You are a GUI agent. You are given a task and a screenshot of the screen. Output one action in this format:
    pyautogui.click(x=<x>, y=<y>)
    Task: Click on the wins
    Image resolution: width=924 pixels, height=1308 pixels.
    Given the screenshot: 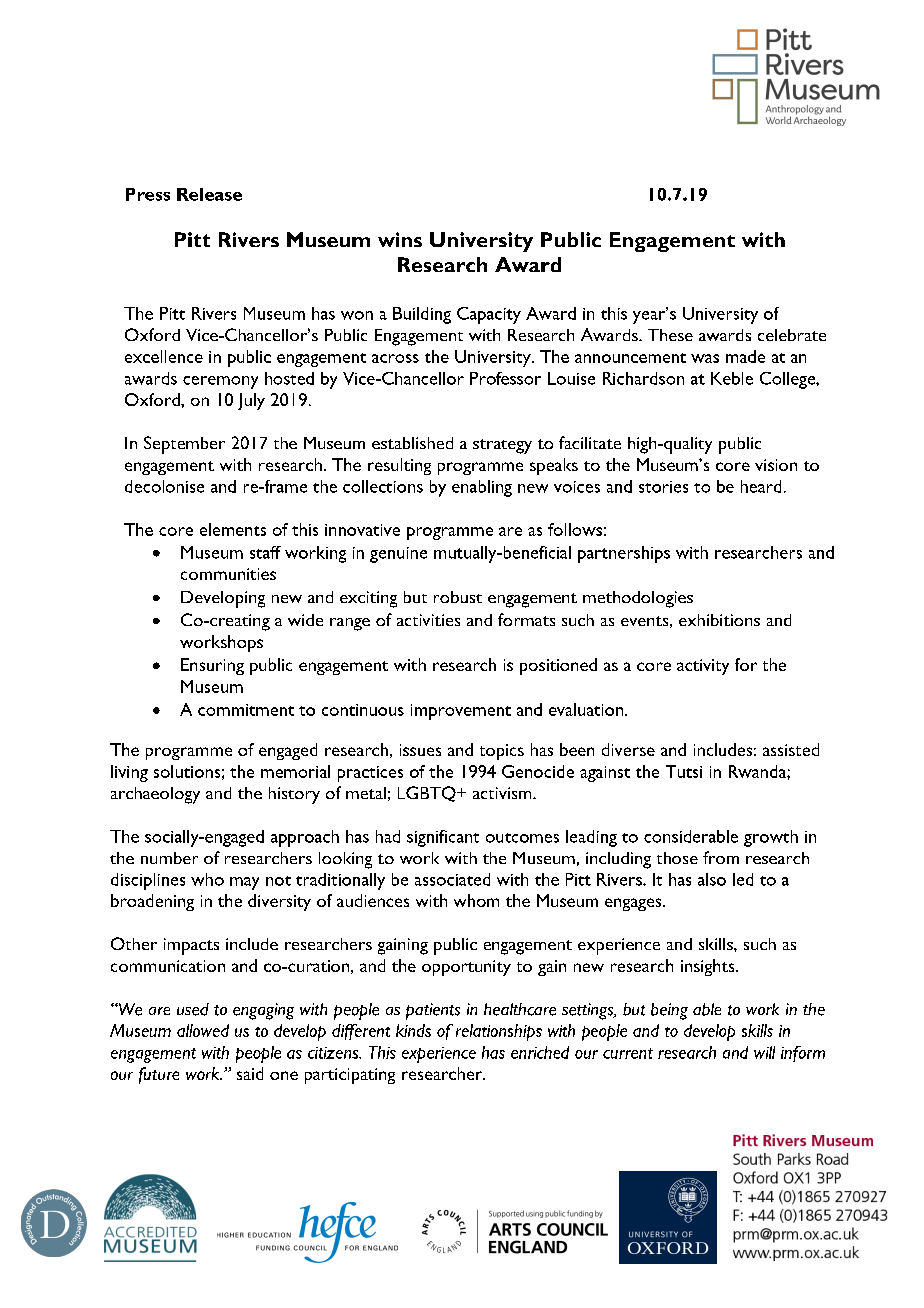 What is the action you would take?
    pyautogui.click(x=400, y=239)
